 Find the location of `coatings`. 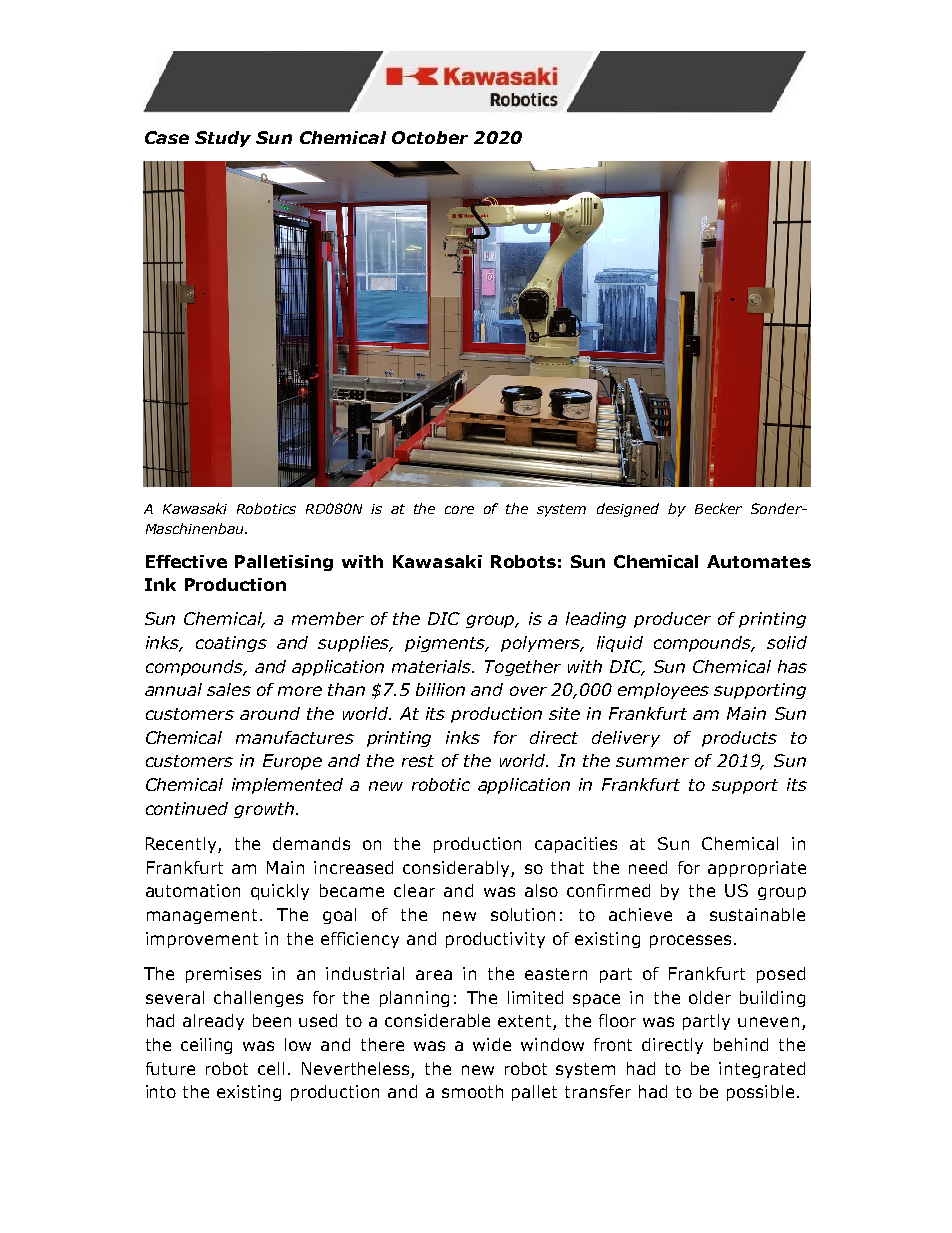

coatings is located at coordinates (231, 644).
